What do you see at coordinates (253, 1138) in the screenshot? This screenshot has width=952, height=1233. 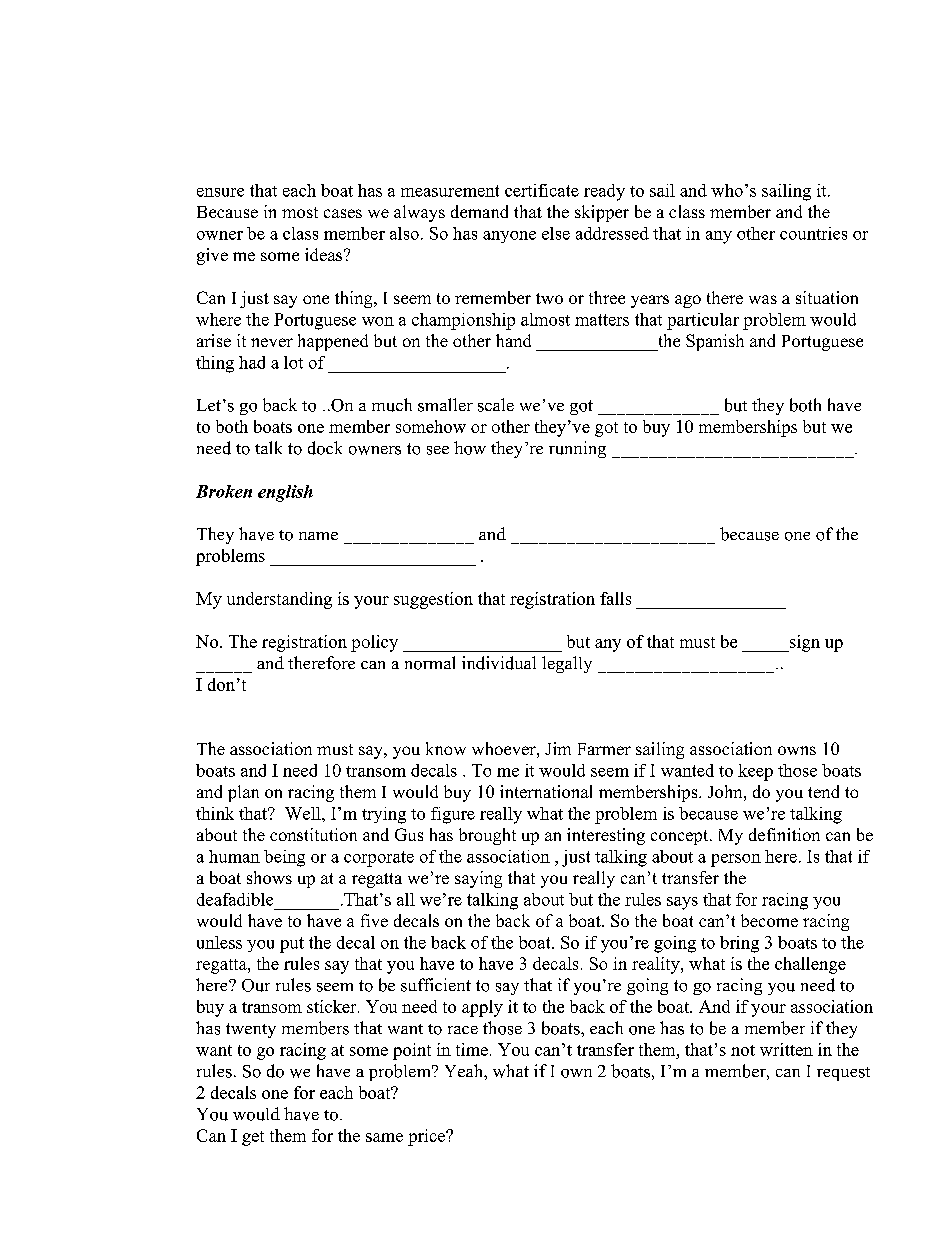 I see `get` at bounding box center [253, 1138].
